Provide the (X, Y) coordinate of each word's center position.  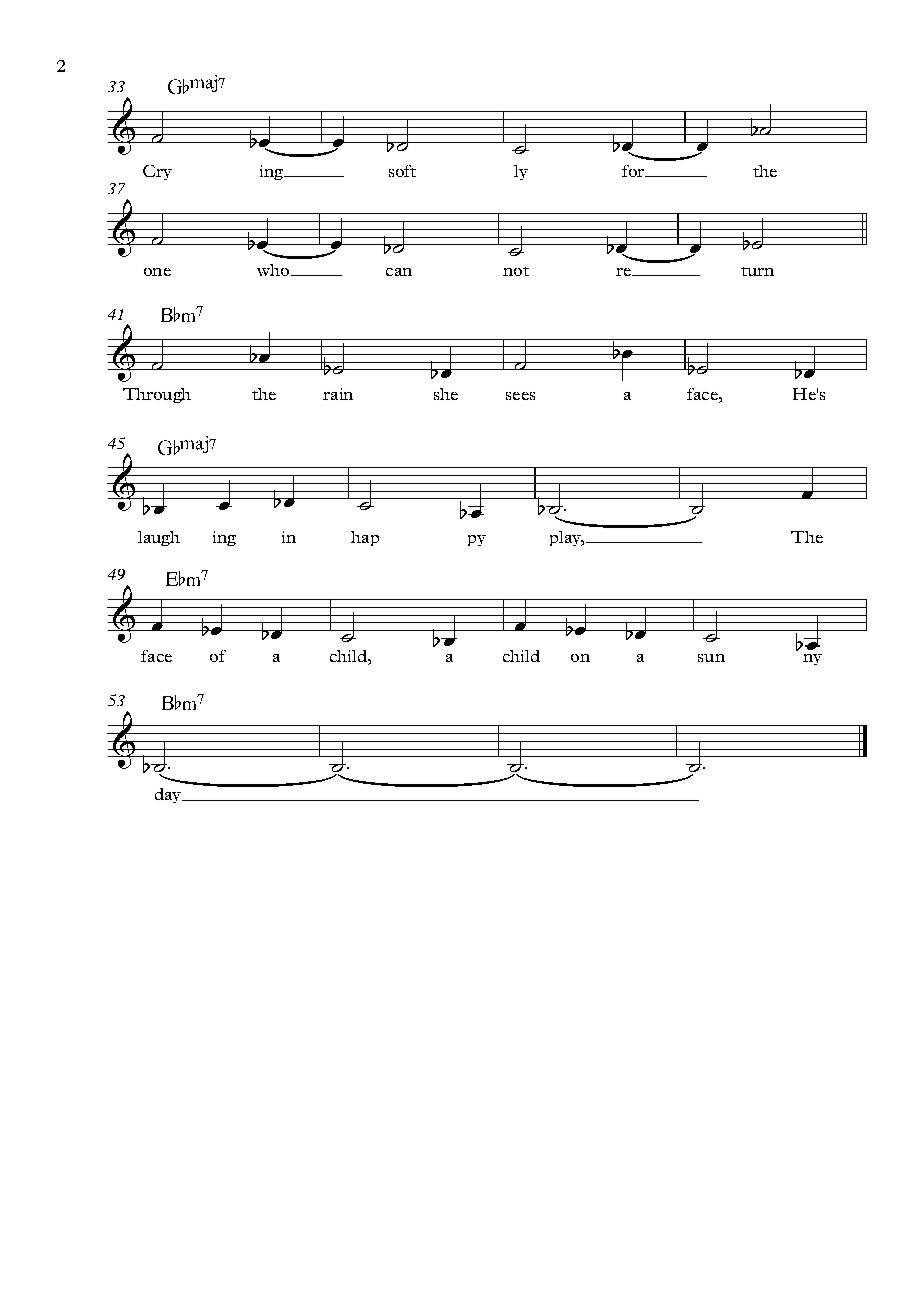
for (634, 171)
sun (711, 658)
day (169, 795)
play (566, 538)
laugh (159, 538)
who (274, 270)
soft (402, 171)
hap (365, 538)
